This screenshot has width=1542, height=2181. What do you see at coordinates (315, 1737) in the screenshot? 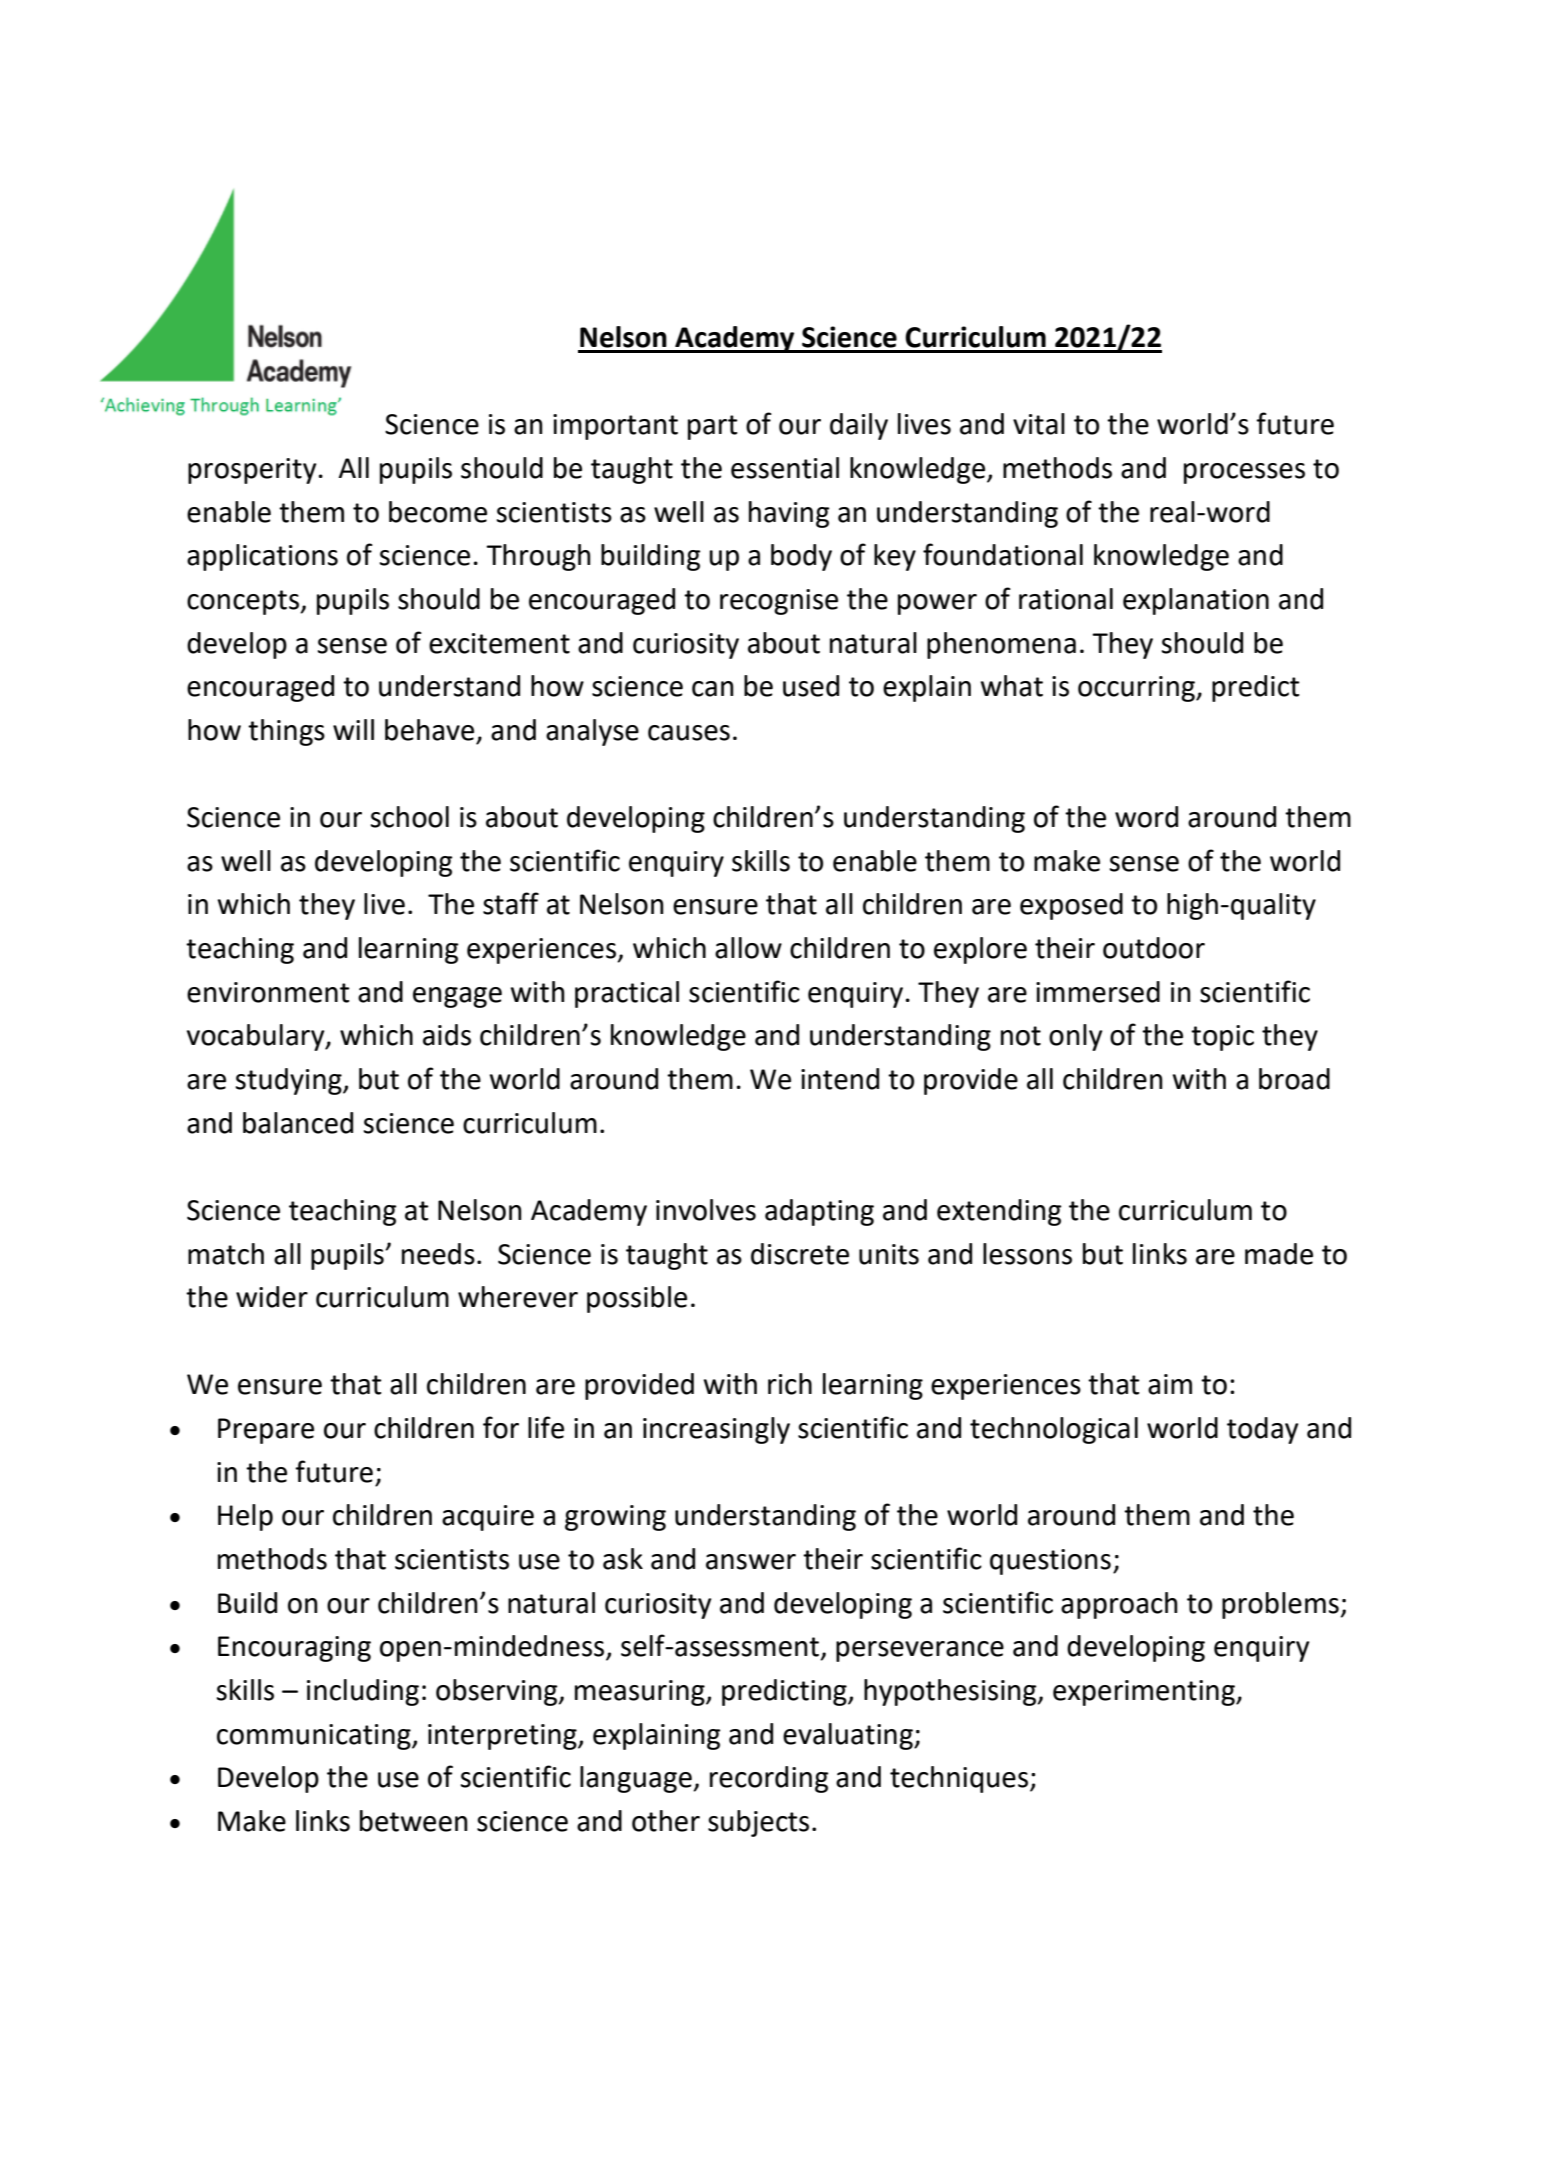
I see `communicating` at bounding box center [315, 1737].
